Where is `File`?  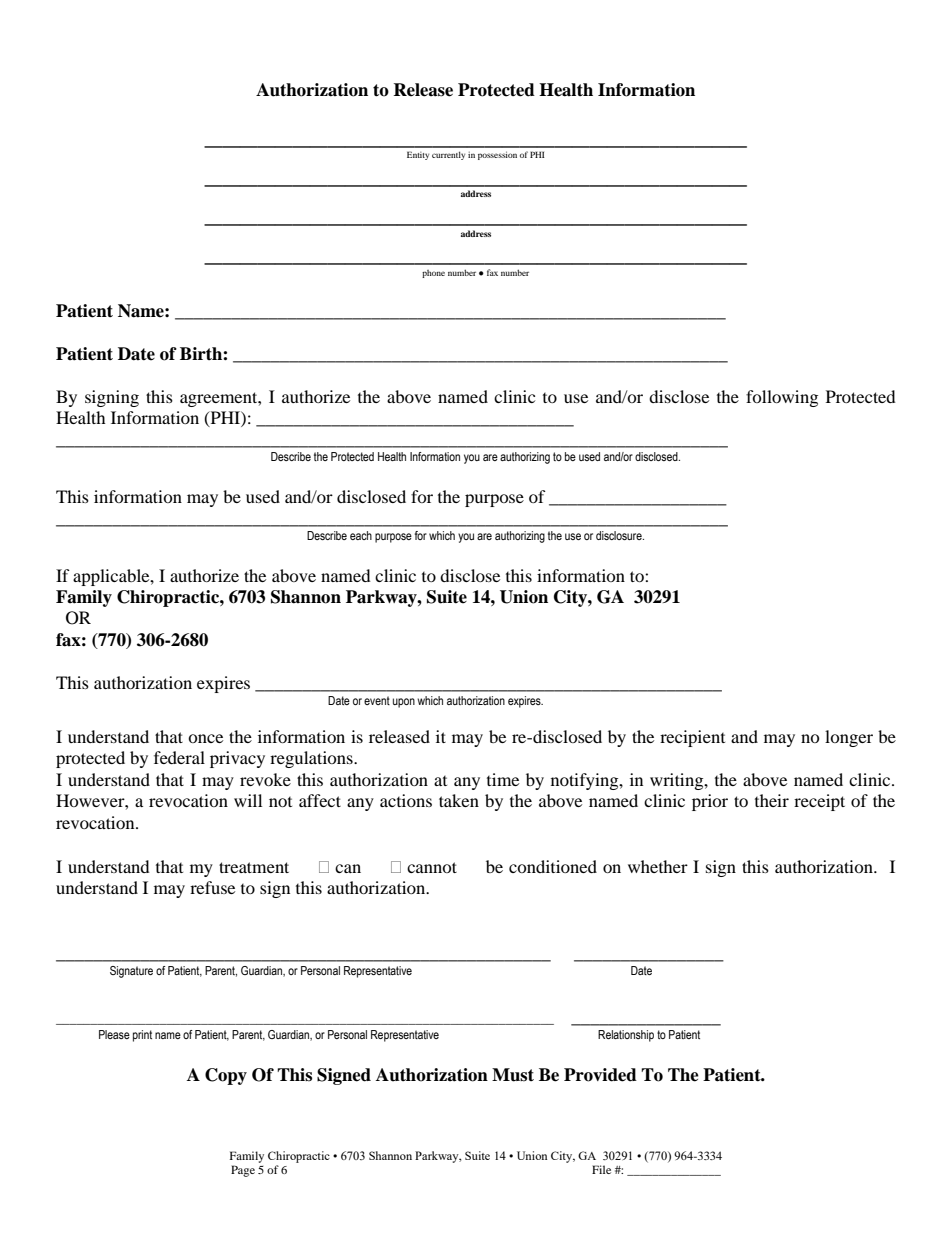
File is located at coordinates (601, 1169).
